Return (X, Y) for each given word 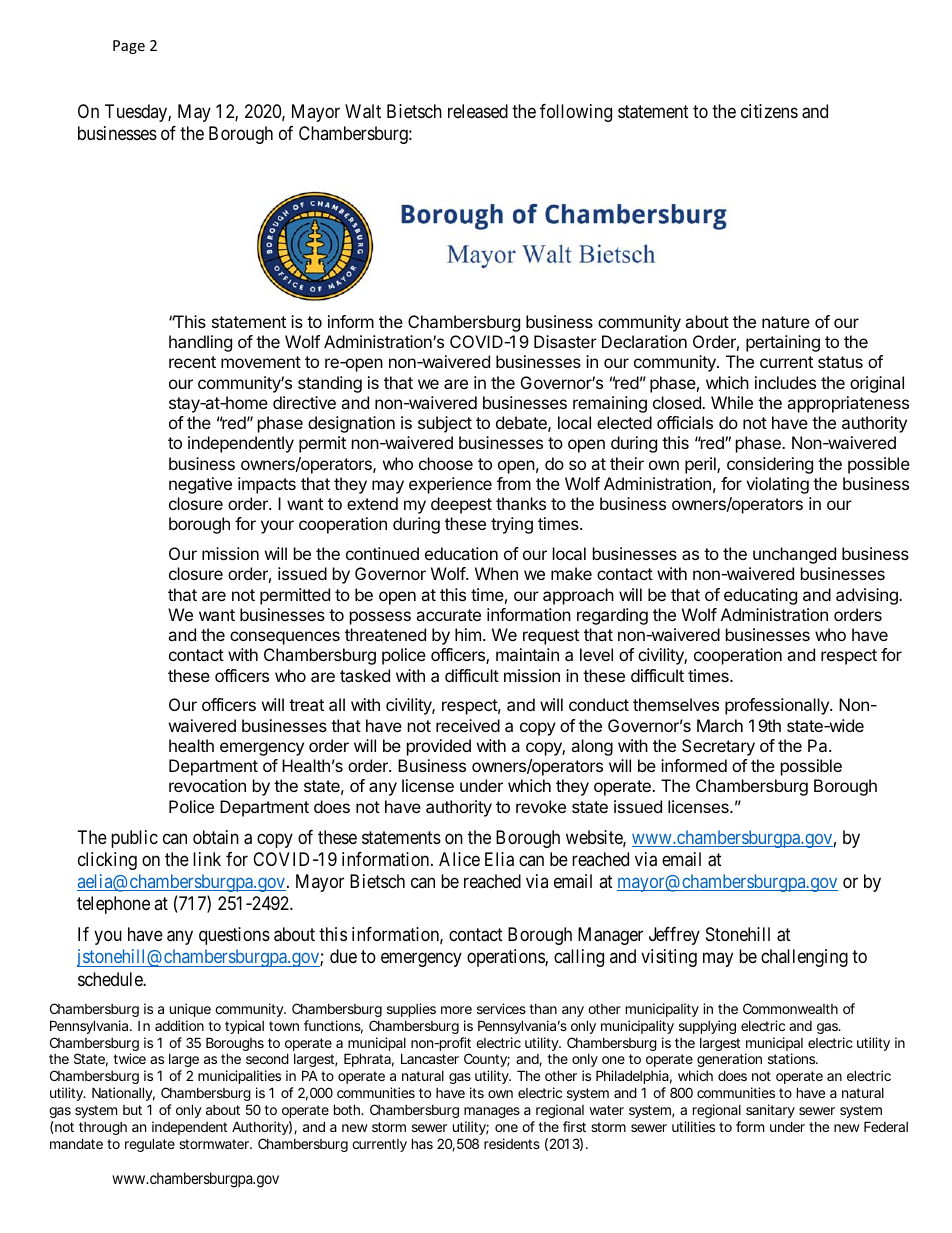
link (207, 859)
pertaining (783, 343)
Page (129, 47)
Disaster (565, 341)
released (478, 111)
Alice (459, 859)
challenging (804, 958)
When (496, 573)
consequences (285, 638)
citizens (769, 111)
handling (200, 343)
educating (760, 596)
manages (492, 1112)
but (132, 1110)
